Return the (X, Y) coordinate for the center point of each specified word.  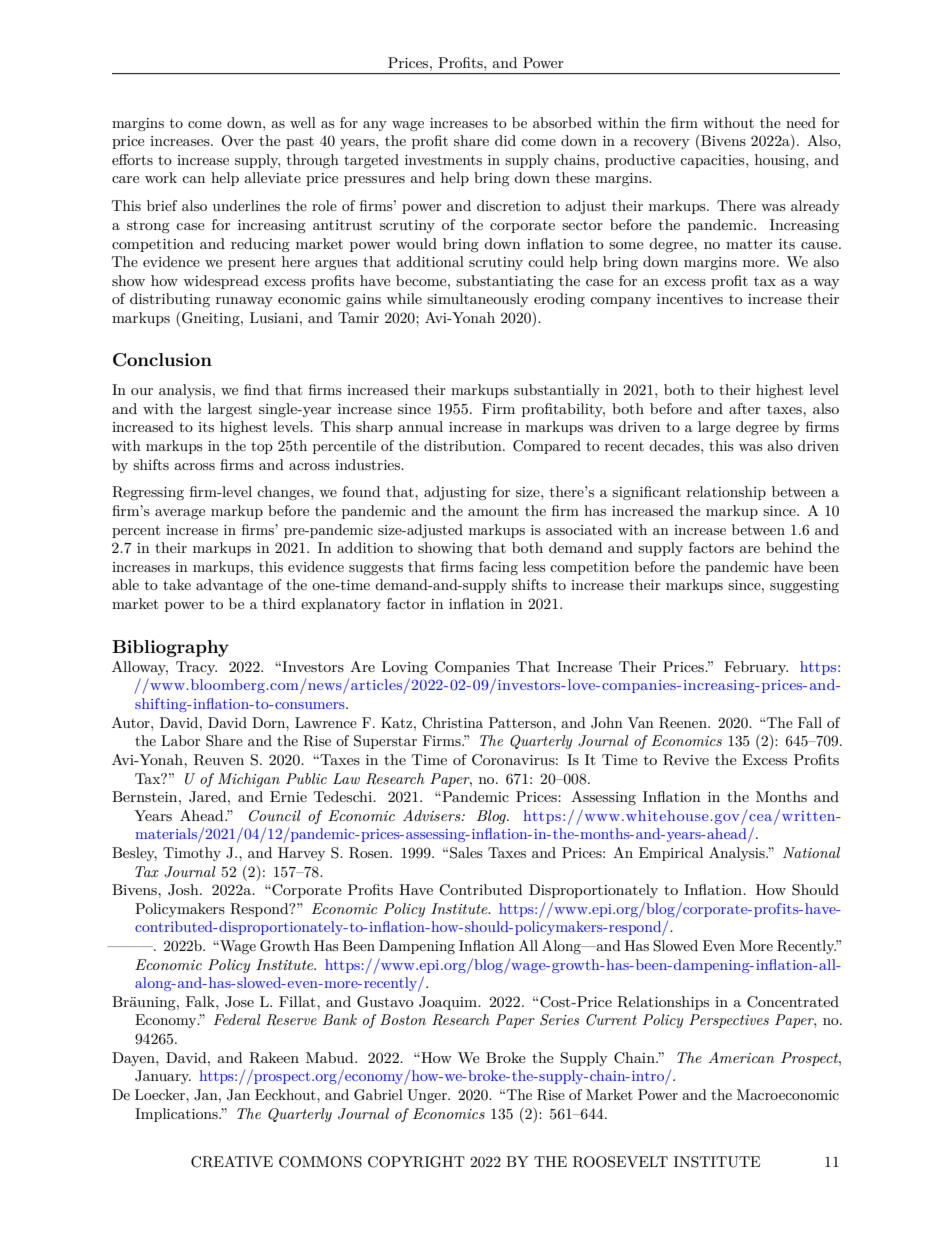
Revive (686, 760)
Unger (428, 1096)
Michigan (249, 780)
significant (646, 493)
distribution (464, 445)
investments (443, 160)
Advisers (433, 815)
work (161, 177)
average (180, 514)
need (801, 122)
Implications (177, 1115)
